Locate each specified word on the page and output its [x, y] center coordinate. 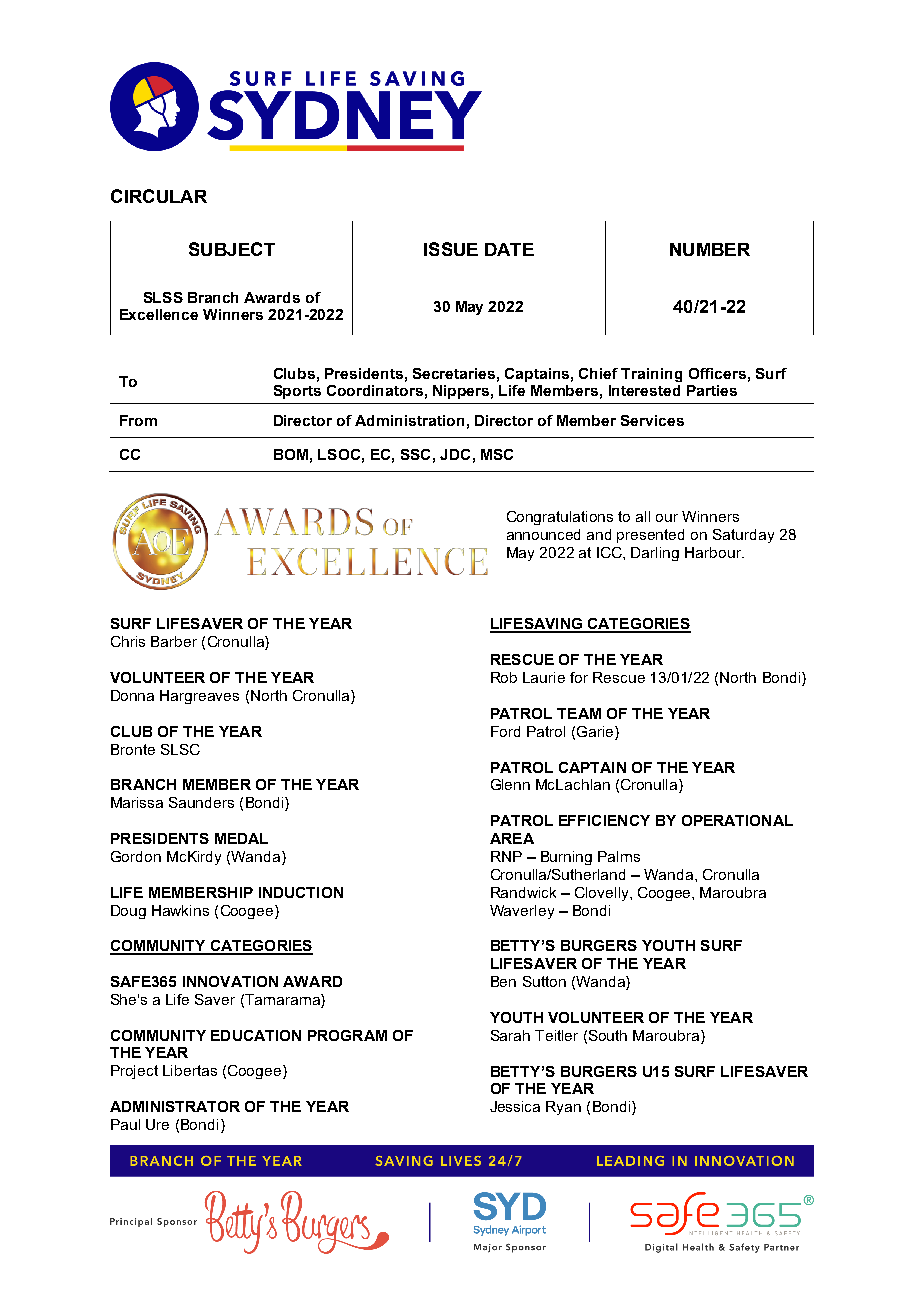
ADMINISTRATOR [175, 1106]
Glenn [510, 784]
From [138, 420]
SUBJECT [232, 249]
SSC [415, 454]
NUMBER [710, 249]
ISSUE [451, 249]
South [608, 1035]
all [643, 516]
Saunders [201, 802]
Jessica [515, 1106]
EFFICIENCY [604, 820]
